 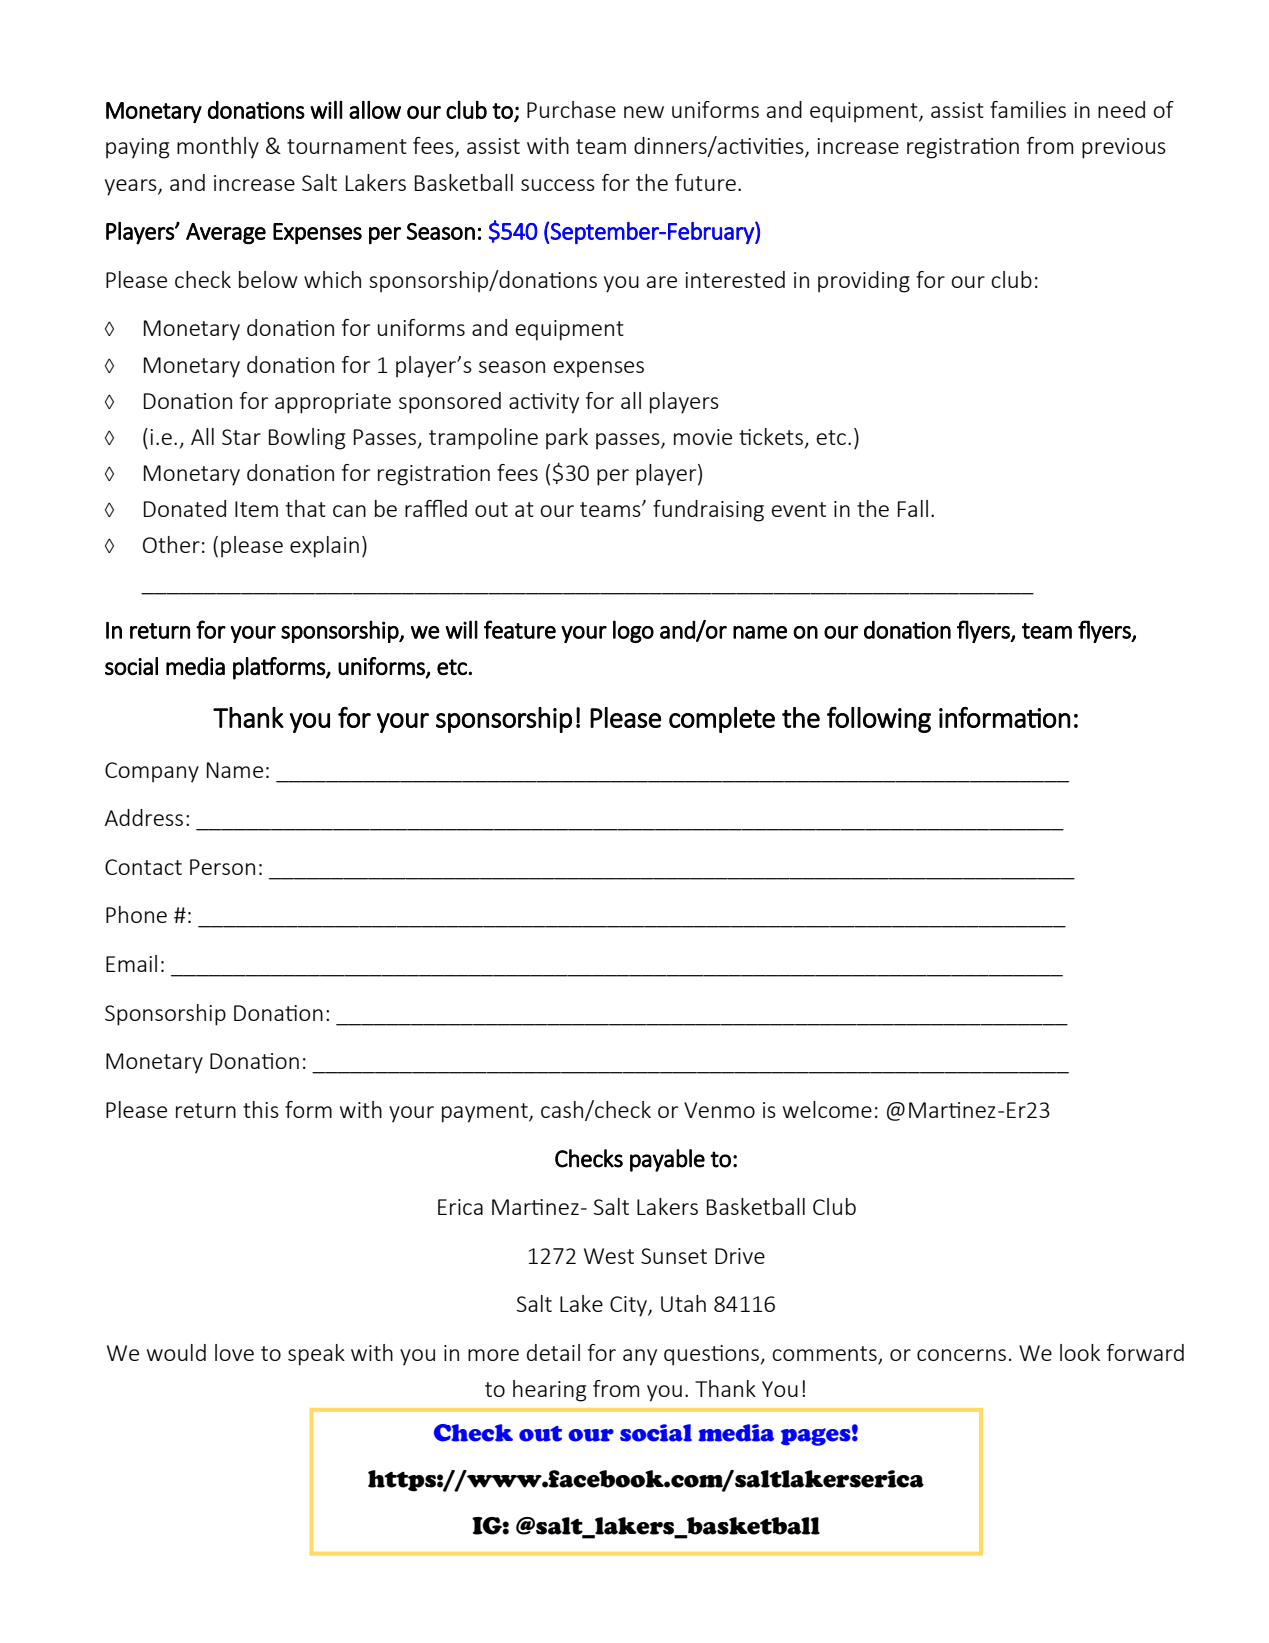 What do you see at coordinates (152, 772) in the page?
I see `Company` at bounding box center [152, 772].
